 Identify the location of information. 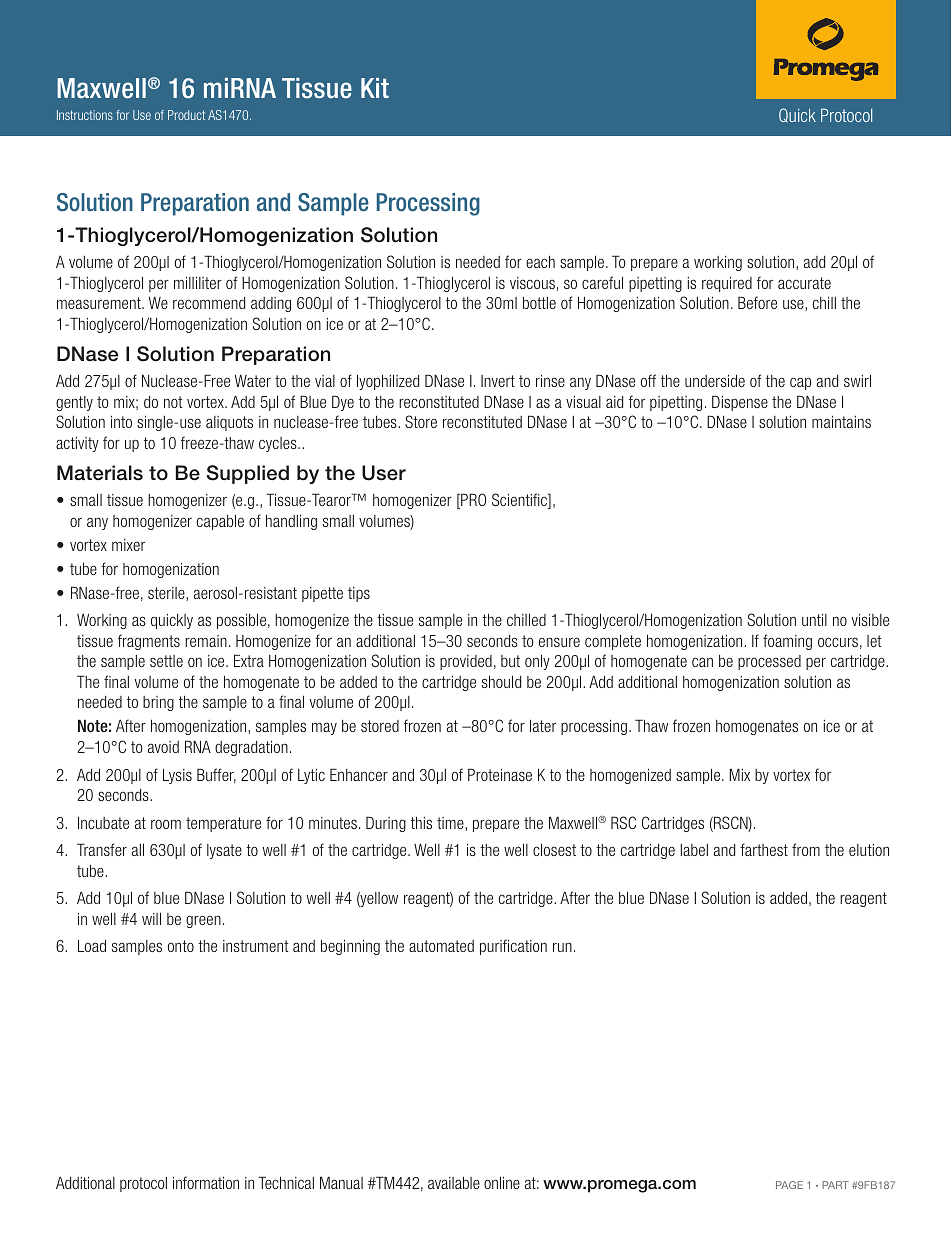
(206, 1182).
